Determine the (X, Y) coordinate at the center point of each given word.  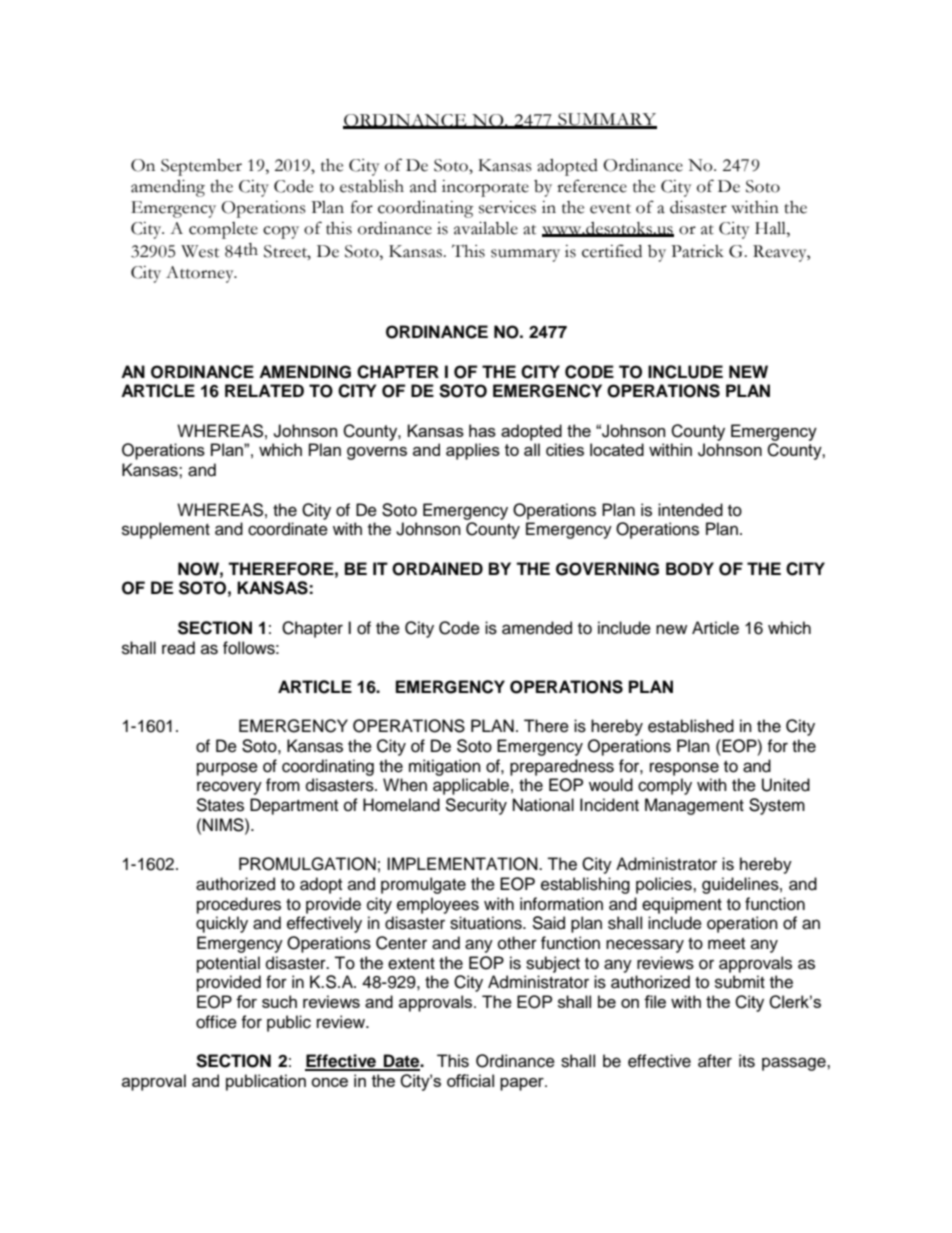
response (684, 769)
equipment (682, 905)
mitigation (445, 767)
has (482, 430)
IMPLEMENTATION (463, 864)
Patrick (697, 251)
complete (223, 230)
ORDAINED (437, 569)
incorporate (485, 188)
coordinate (288, 529)
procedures (239, 905)
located (617, 449)
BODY (690, 569)
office (216, 1022)
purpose (227, 769)
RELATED (264, 390)
